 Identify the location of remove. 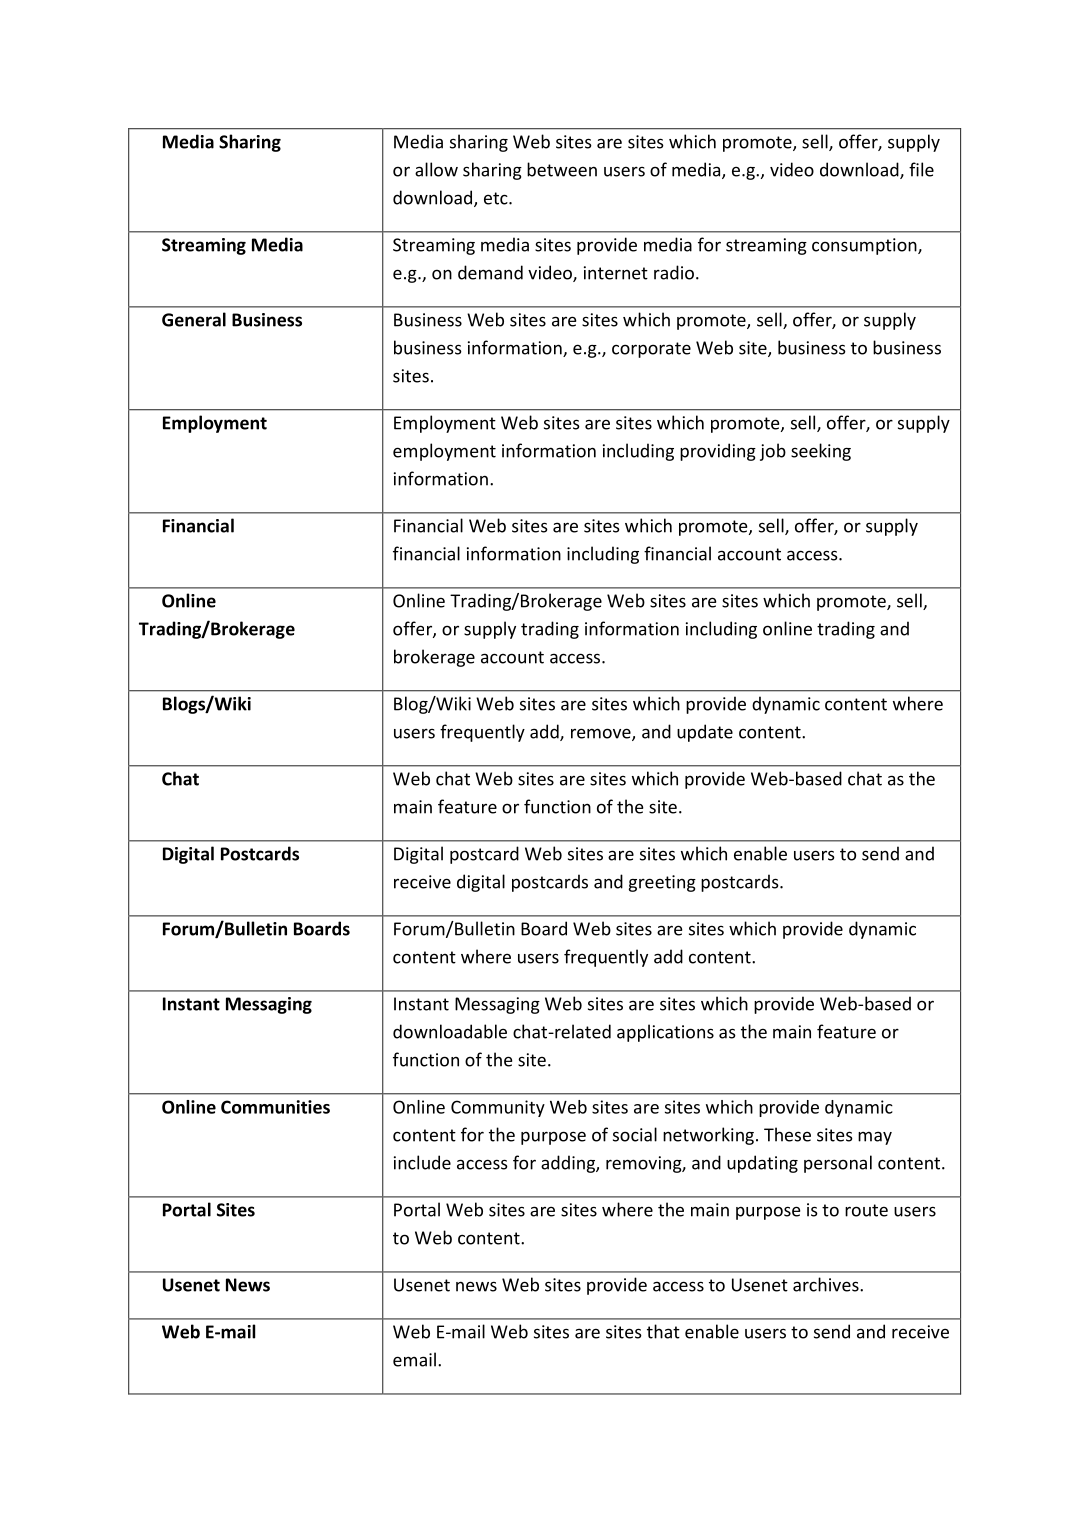
(602, 734).
